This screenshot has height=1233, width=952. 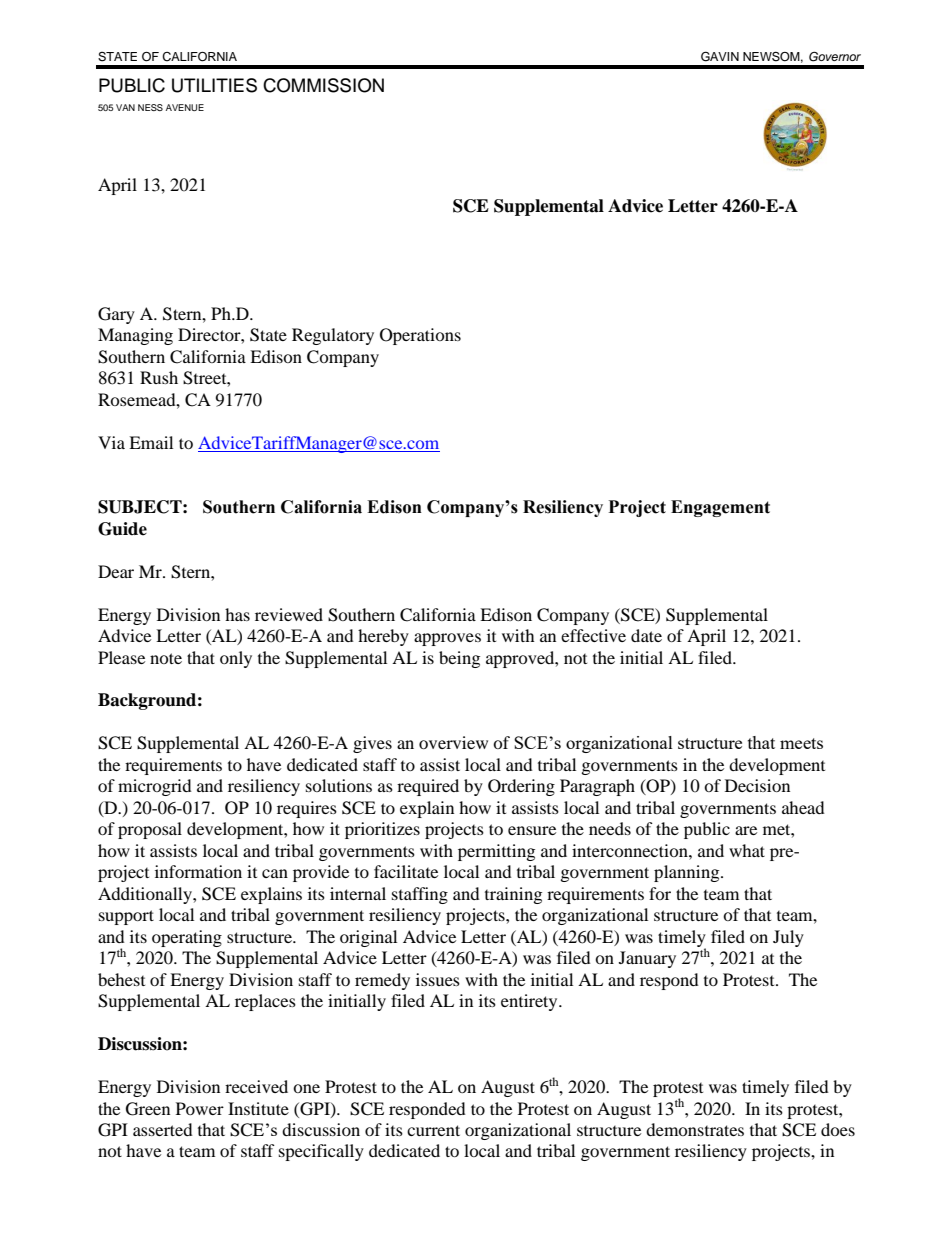 I want to click on has, so click(x=237, y=614).
